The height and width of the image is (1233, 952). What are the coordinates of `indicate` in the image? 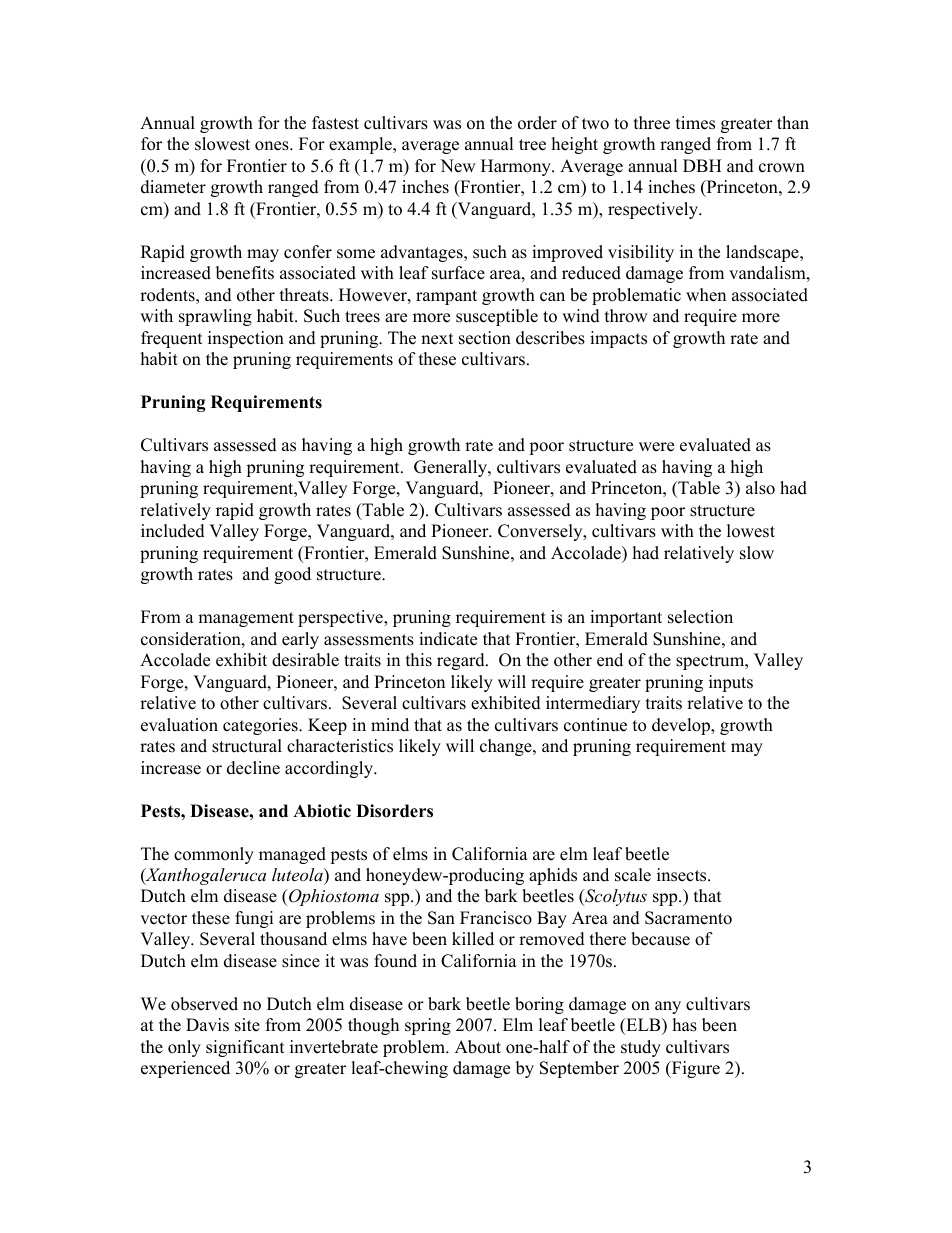 It's located at (448, 639).
